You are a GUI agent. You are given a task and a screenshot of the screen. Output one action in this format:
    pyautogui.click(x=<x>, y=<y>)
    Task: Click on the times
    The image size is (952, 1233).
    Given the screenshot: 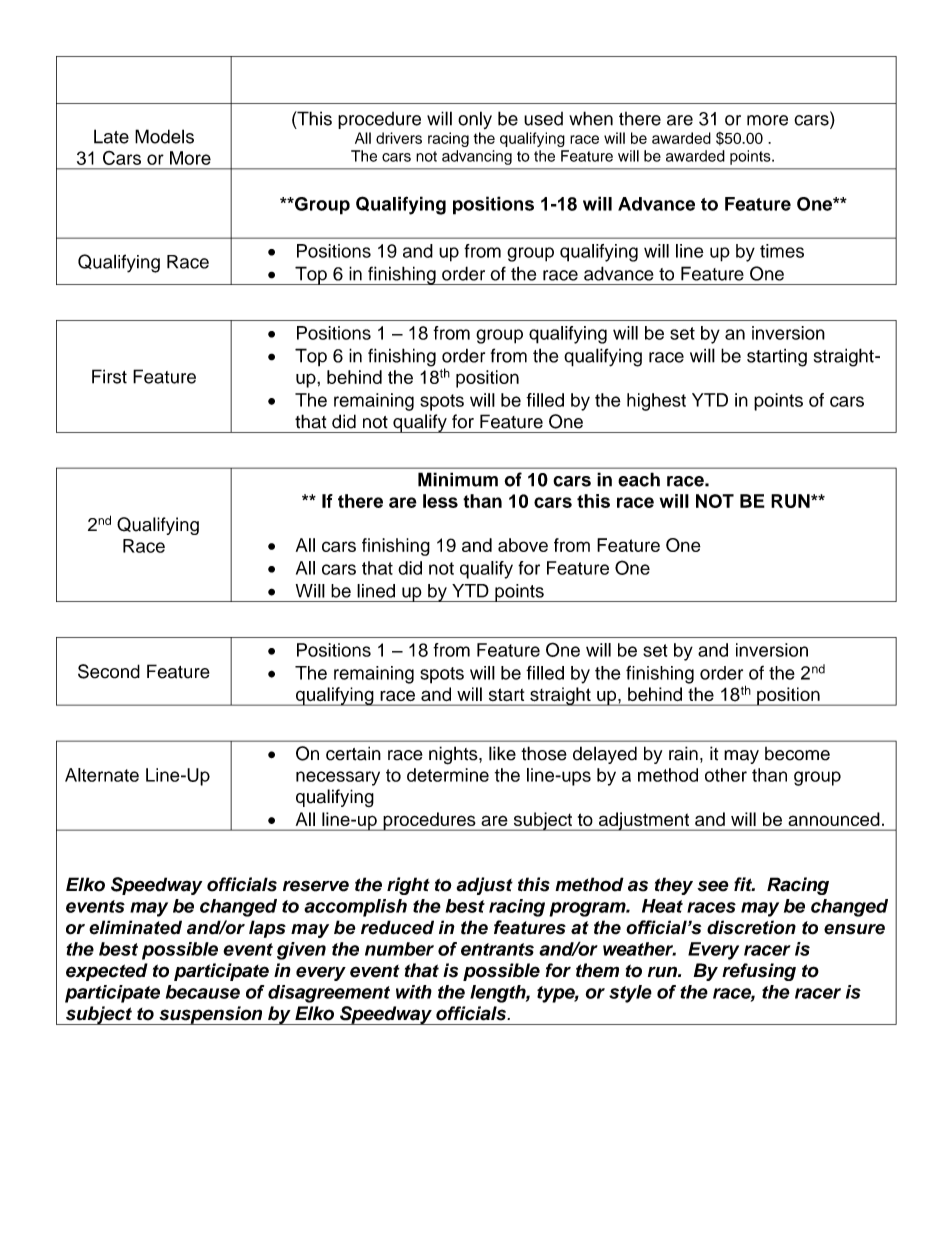 What is the action you would take?
    pyautogui.click(x=782, y=251)
